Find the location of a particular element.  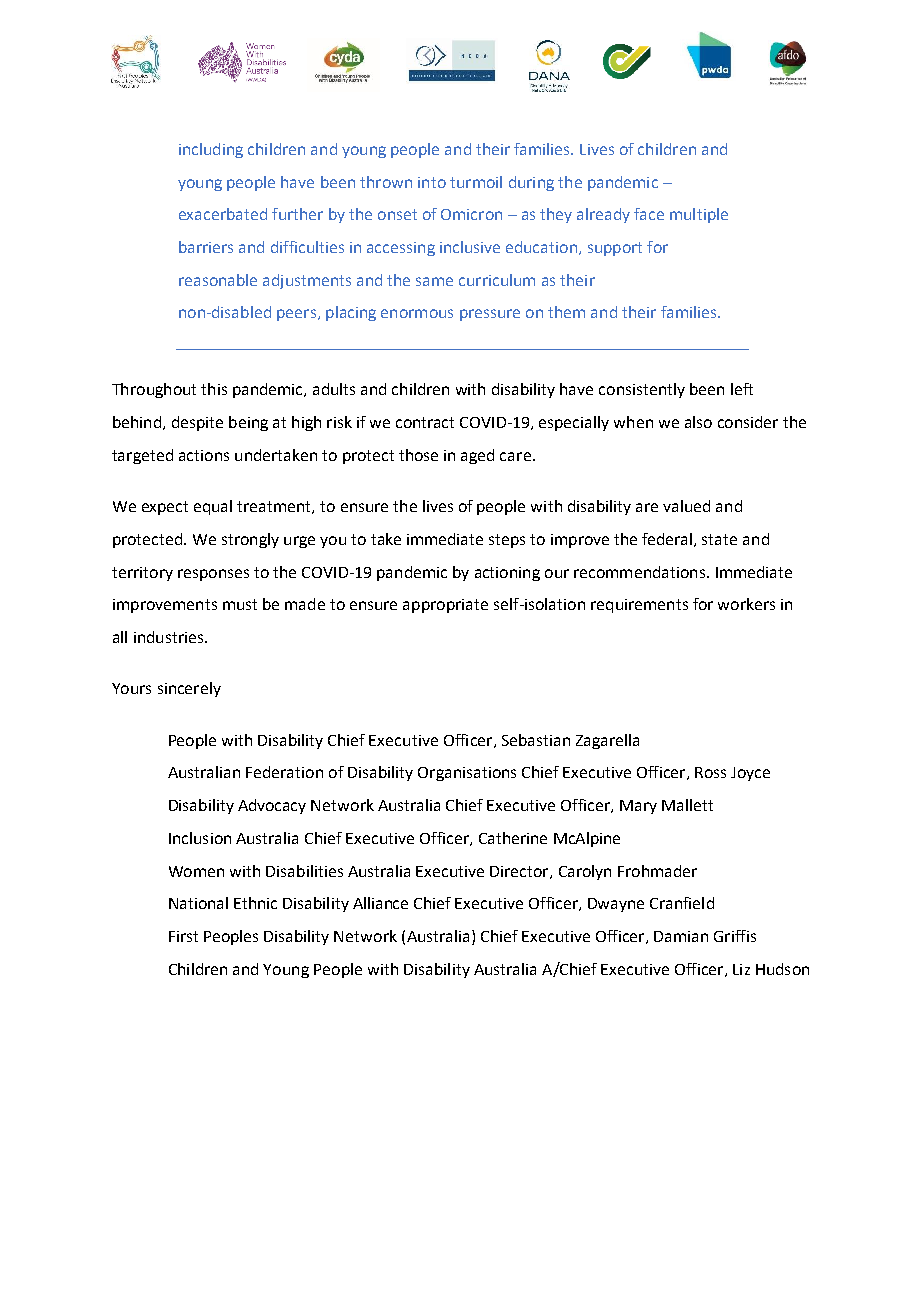

actioning is located at coordinates (507, 574).
